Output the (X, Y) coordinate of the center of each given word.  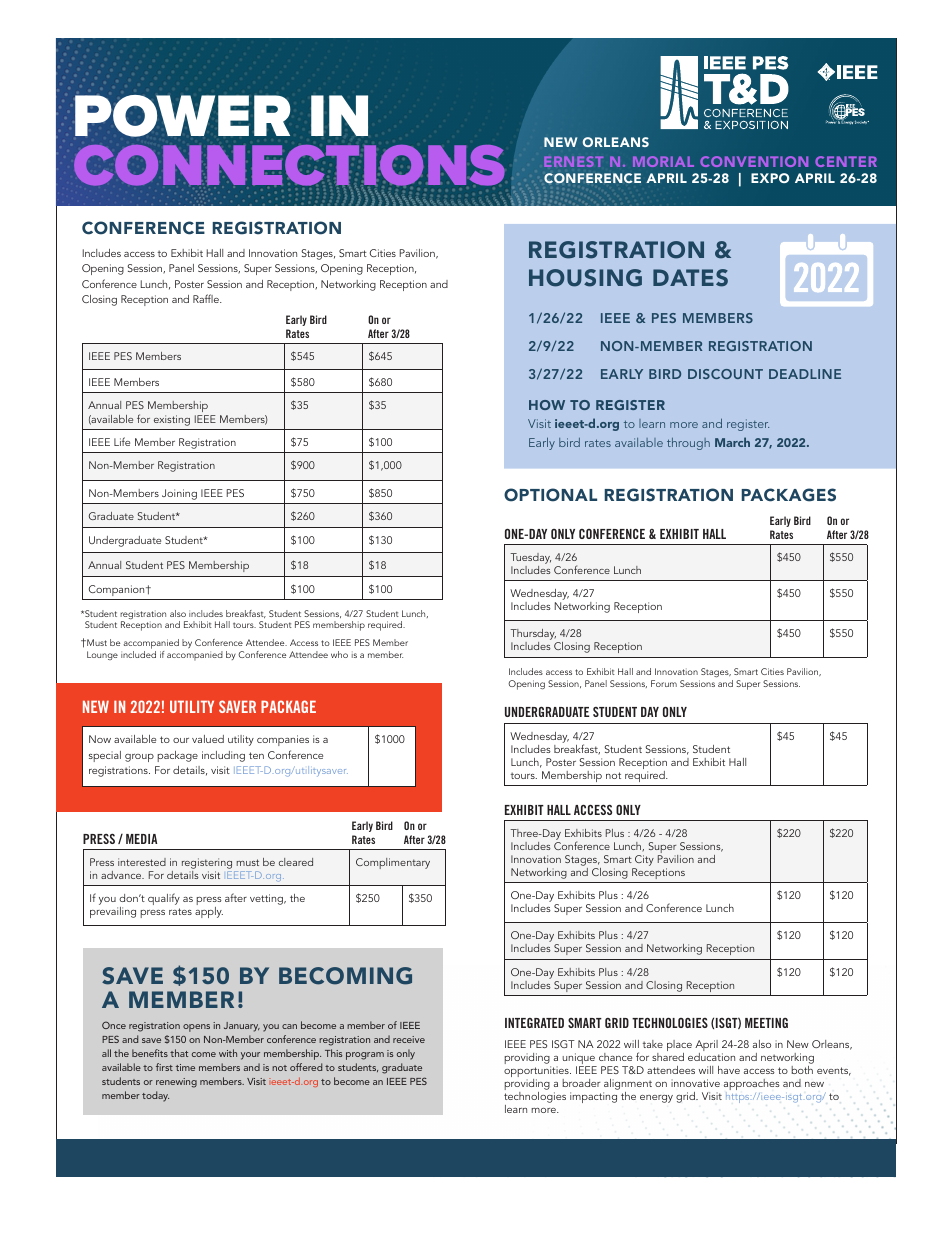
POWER (182, 115)
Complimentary (393, 863)
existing (172, 420)
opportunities (537, 1073)
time (185, 1067)
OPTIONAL (550, 495)
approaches (752, 1084)
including (223, 756)
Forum (664, 683)
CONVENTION (754, 161)
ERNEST (573, 161)
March (732, 442)
